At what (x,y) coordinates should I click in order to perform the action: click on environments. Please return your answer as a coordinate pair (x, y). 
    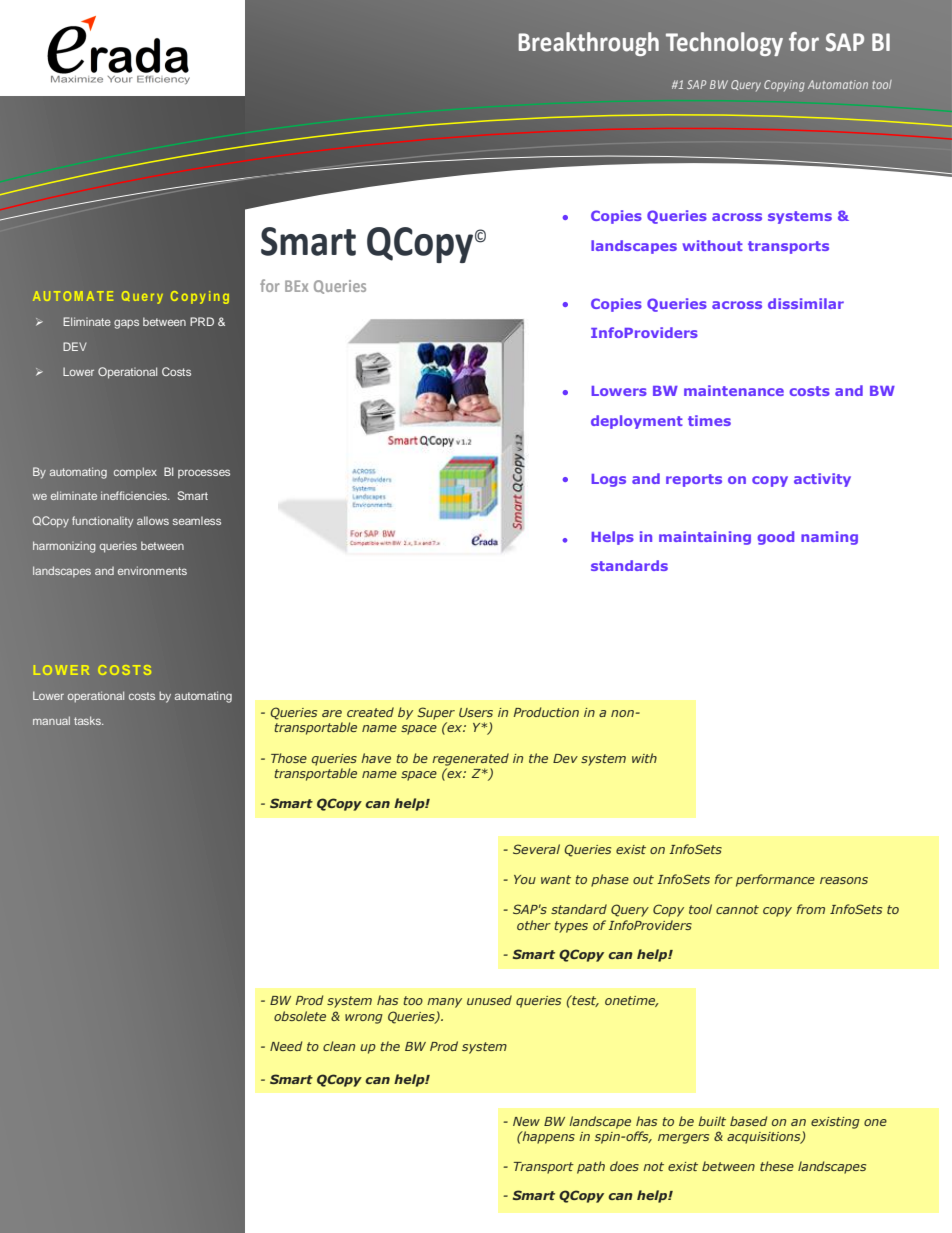
    Looking at the image, I should click on (152, 570).
